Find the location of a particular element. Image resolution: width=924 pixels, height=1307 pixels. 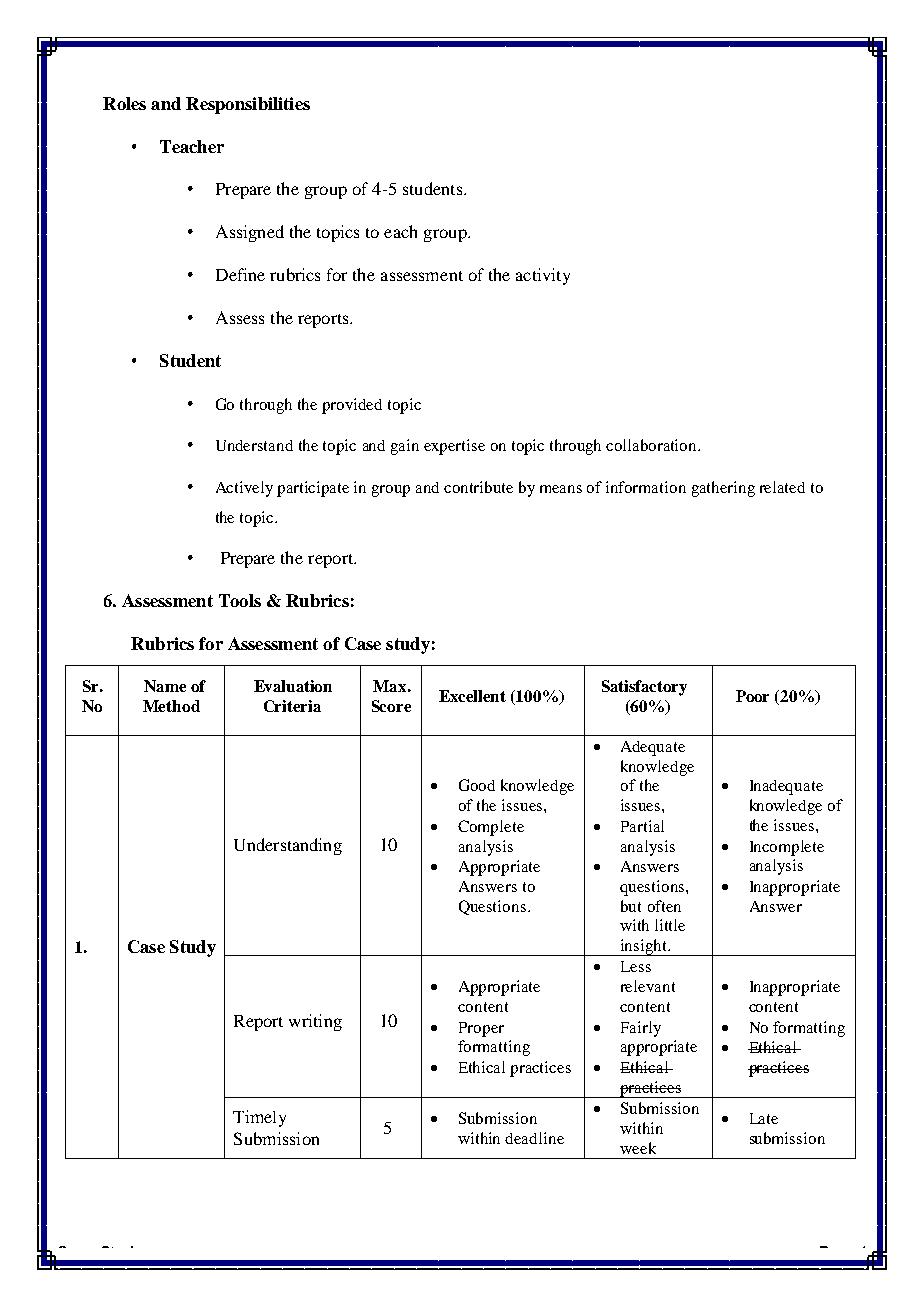

Timely is located at coordinates (259, 1118).
